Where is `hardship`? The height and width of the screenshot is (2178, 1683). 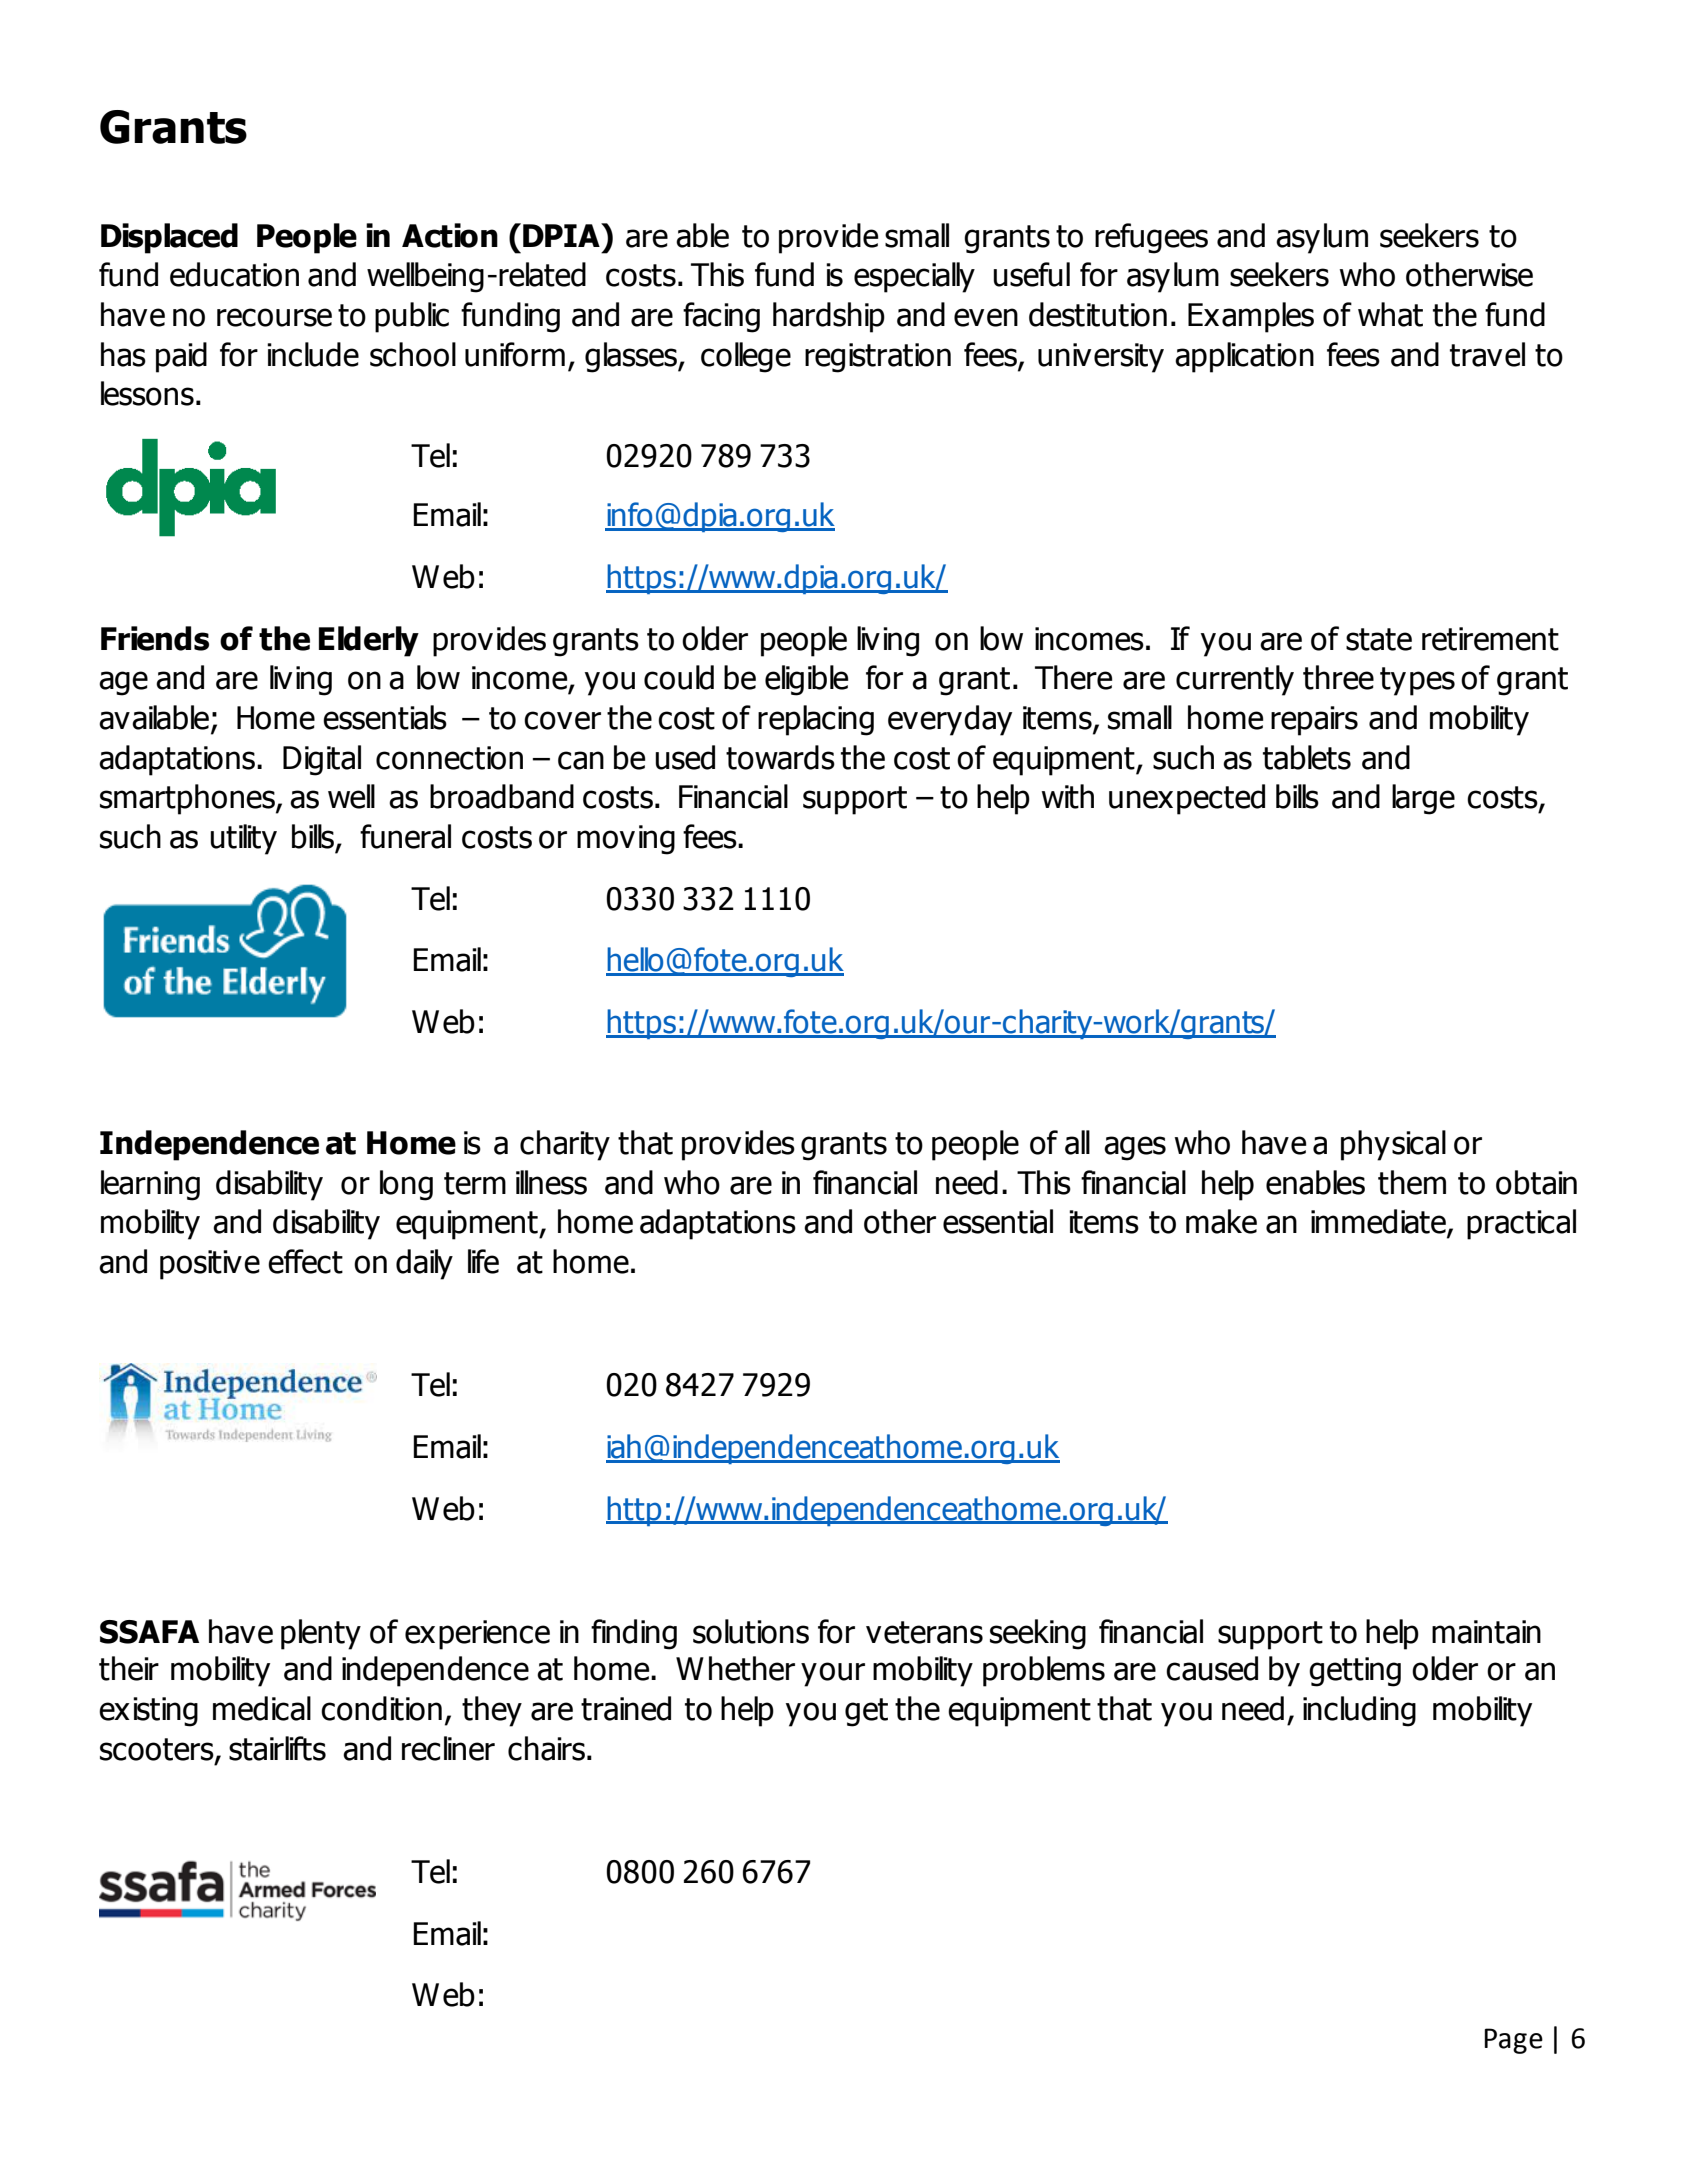
hardship is located at coordinates (829, 317).
